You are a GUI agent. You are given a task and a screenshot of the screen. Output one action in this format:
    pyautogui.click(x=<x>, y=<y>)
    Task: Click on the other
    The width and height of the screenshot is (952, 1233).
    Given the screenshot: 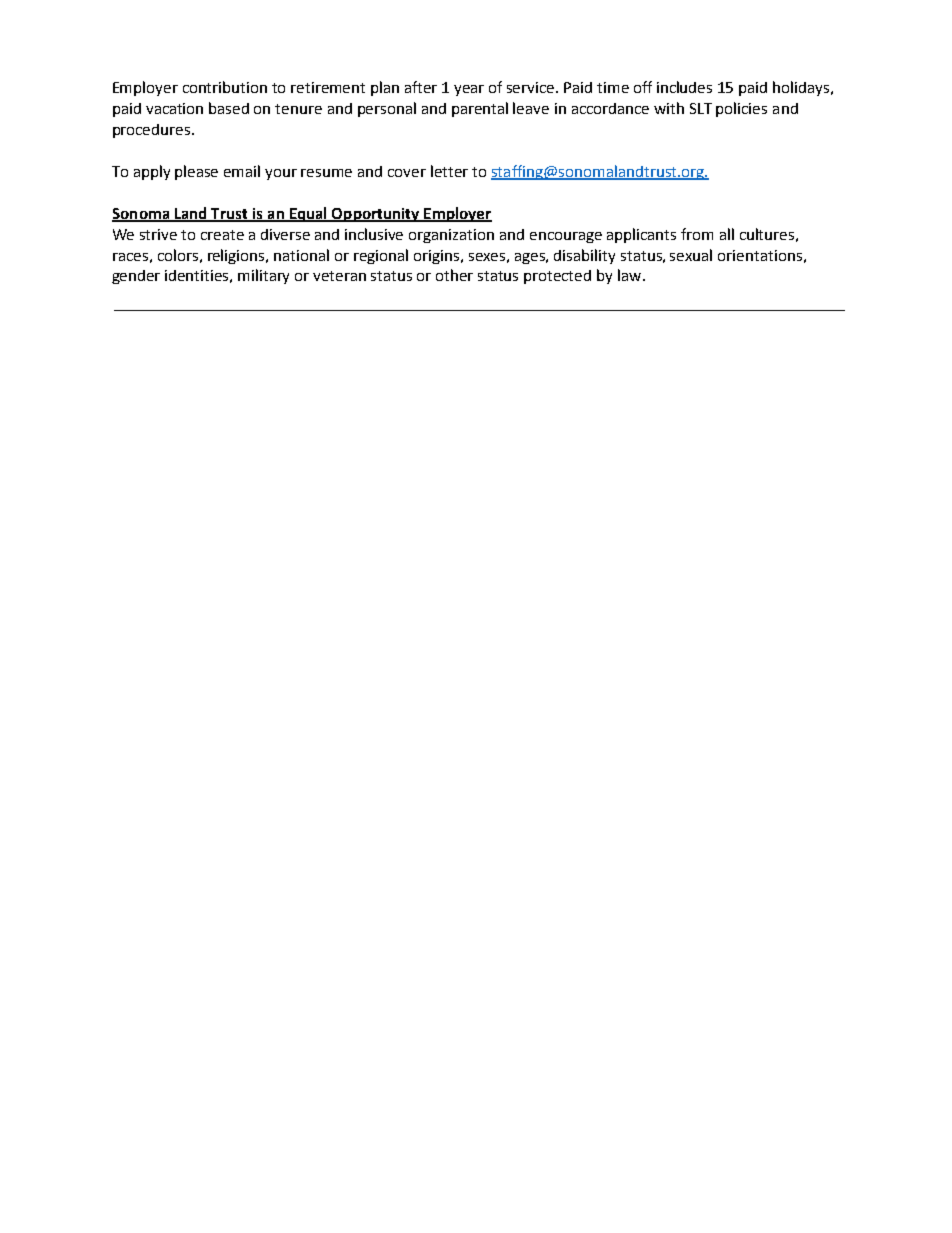 What is the action you would take?
    pyautogui.click(x=454, y=275)
